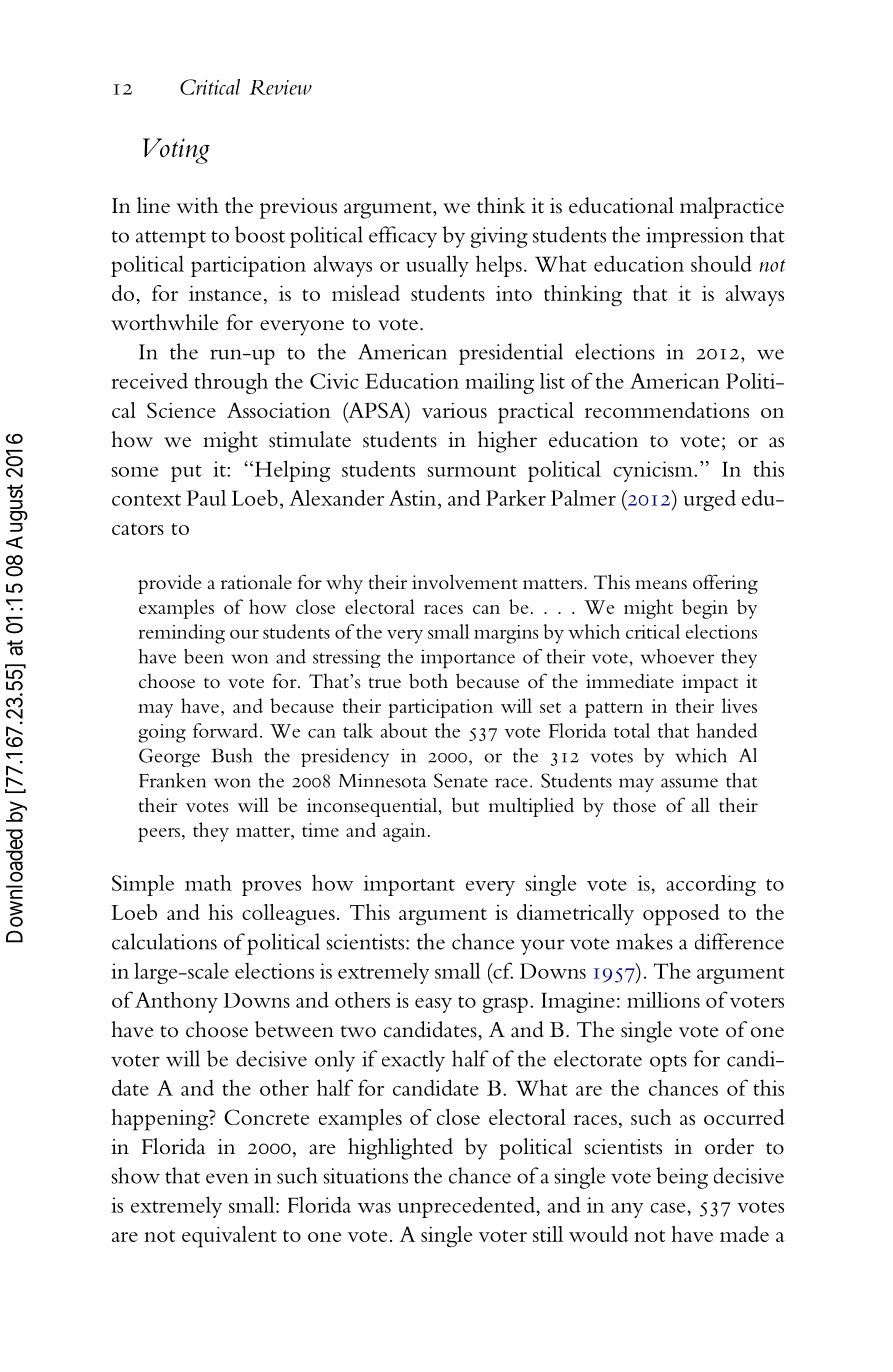  I want to click on Voting, so click(176, 151).
